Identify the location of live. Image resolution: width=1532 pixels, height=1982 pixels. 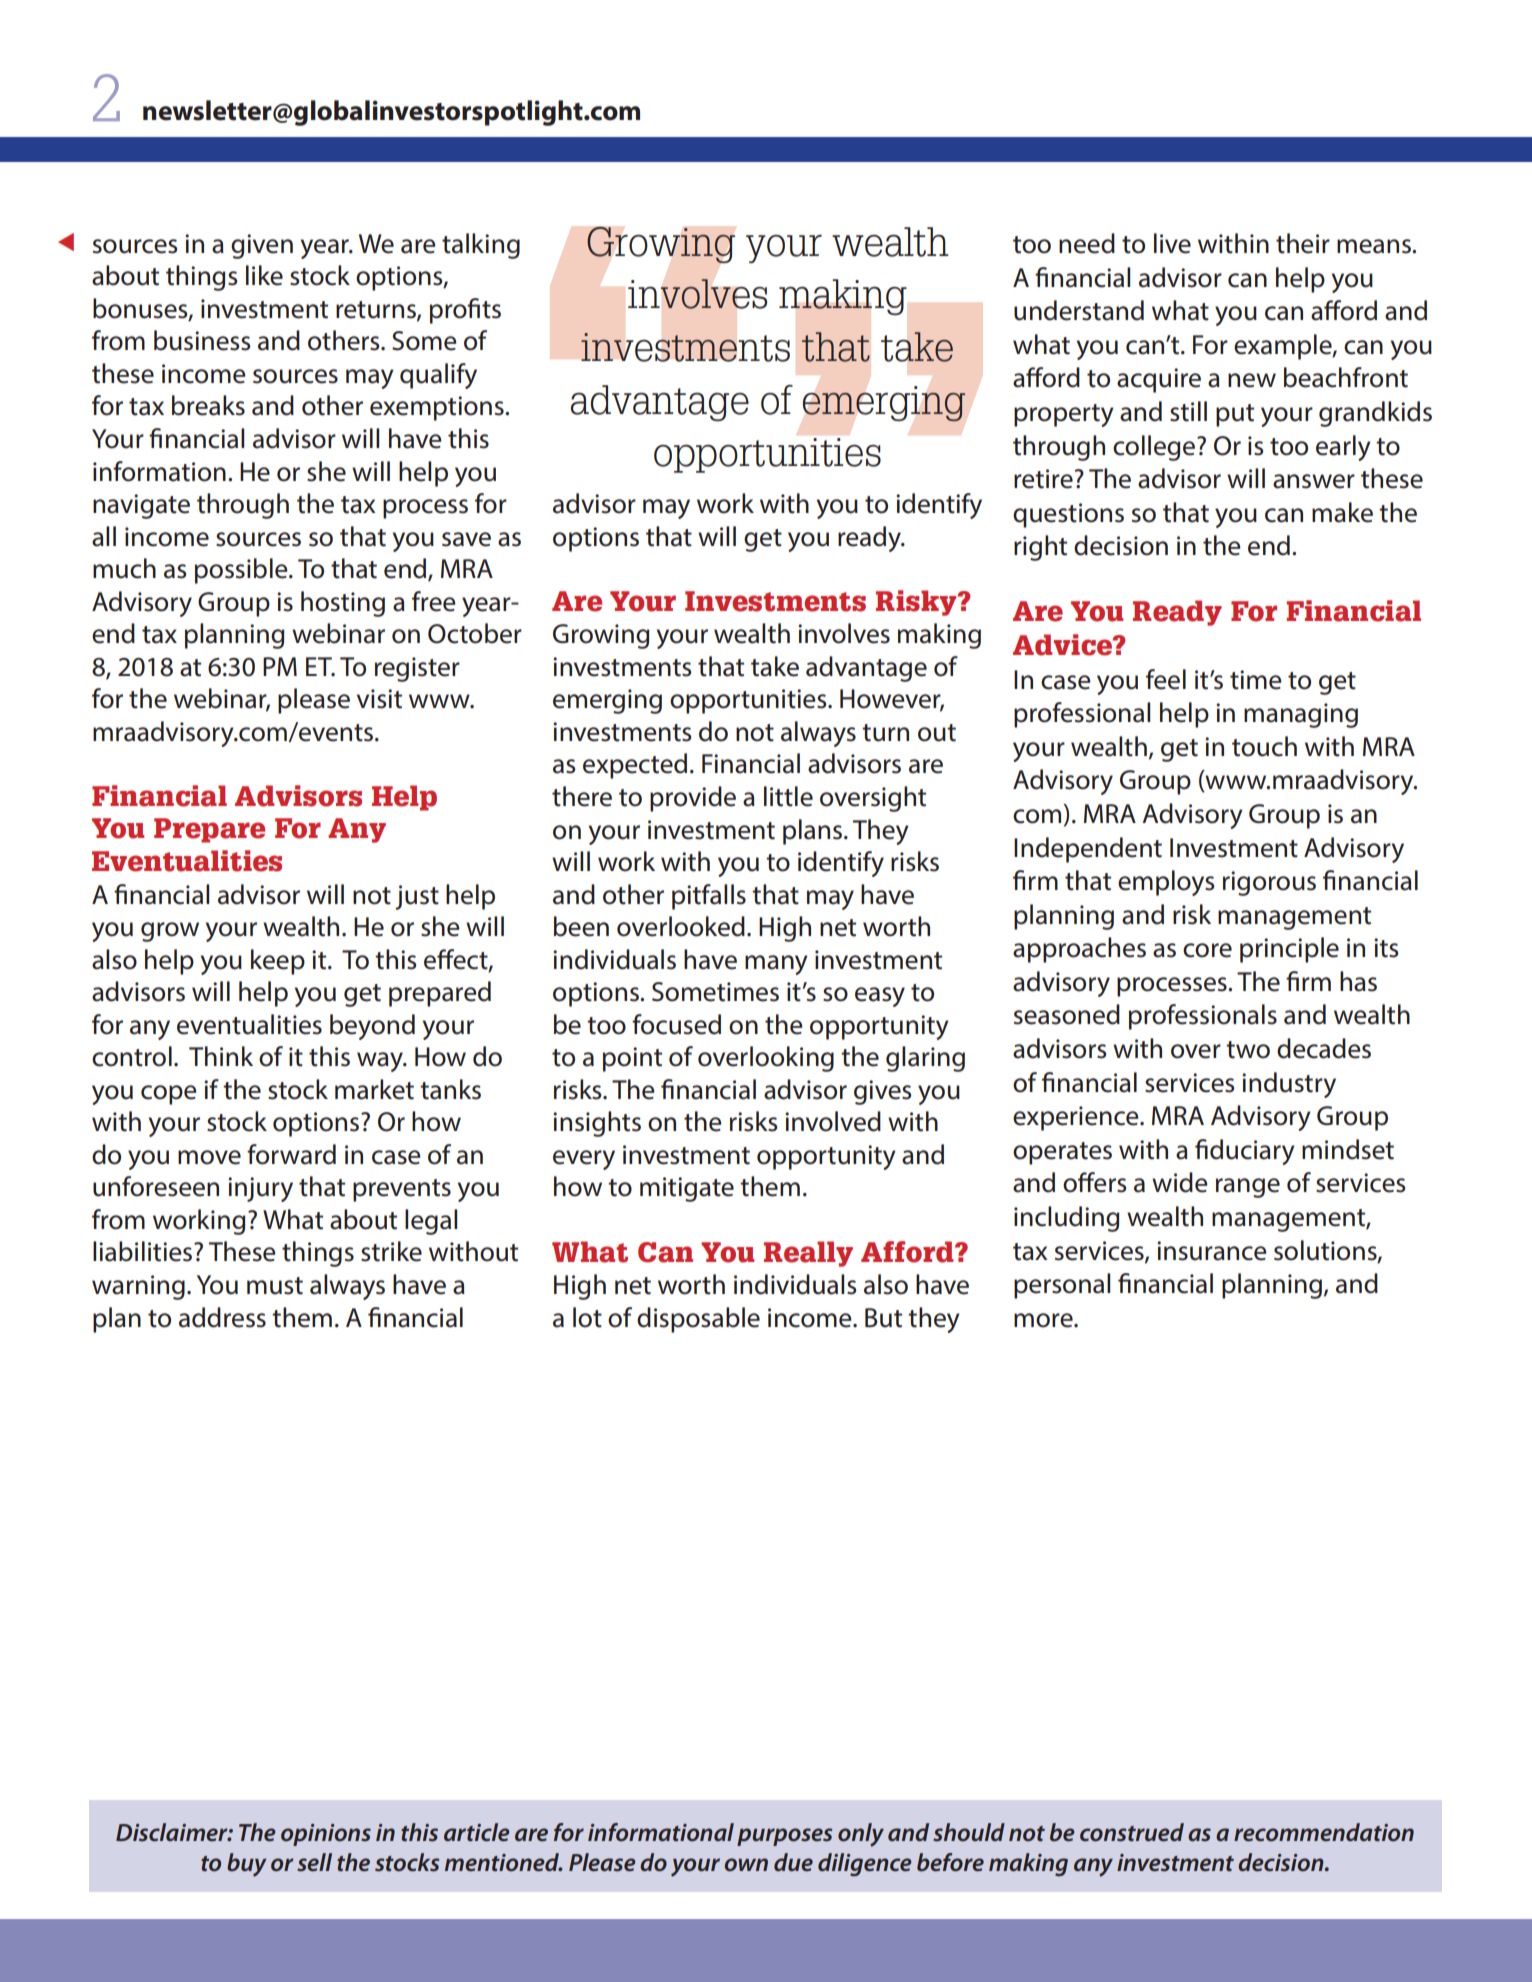
(1172, 243).
